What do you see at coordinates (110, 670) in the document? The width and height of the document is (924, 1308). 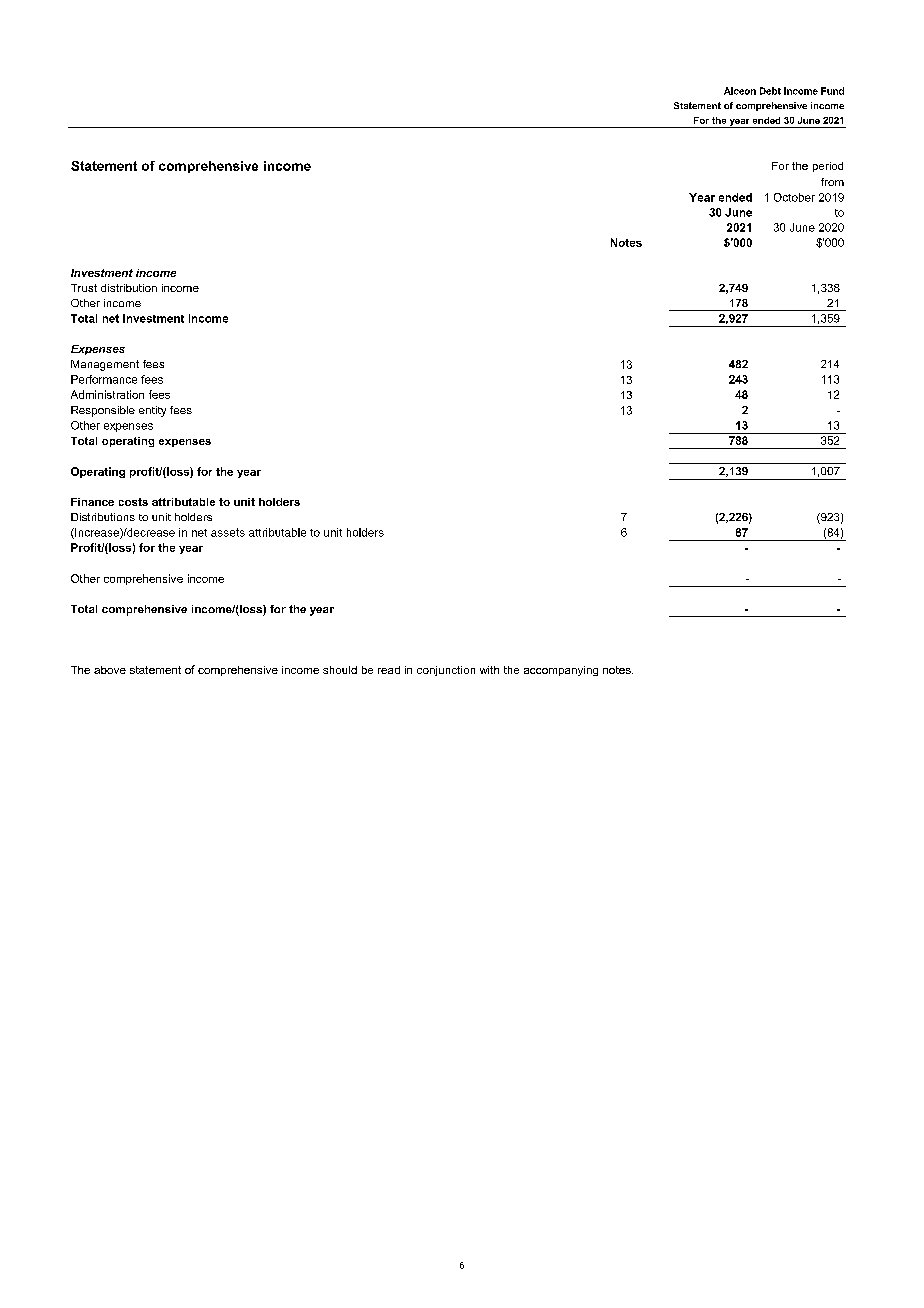 I see `above` at bounding box center [110, 670].
